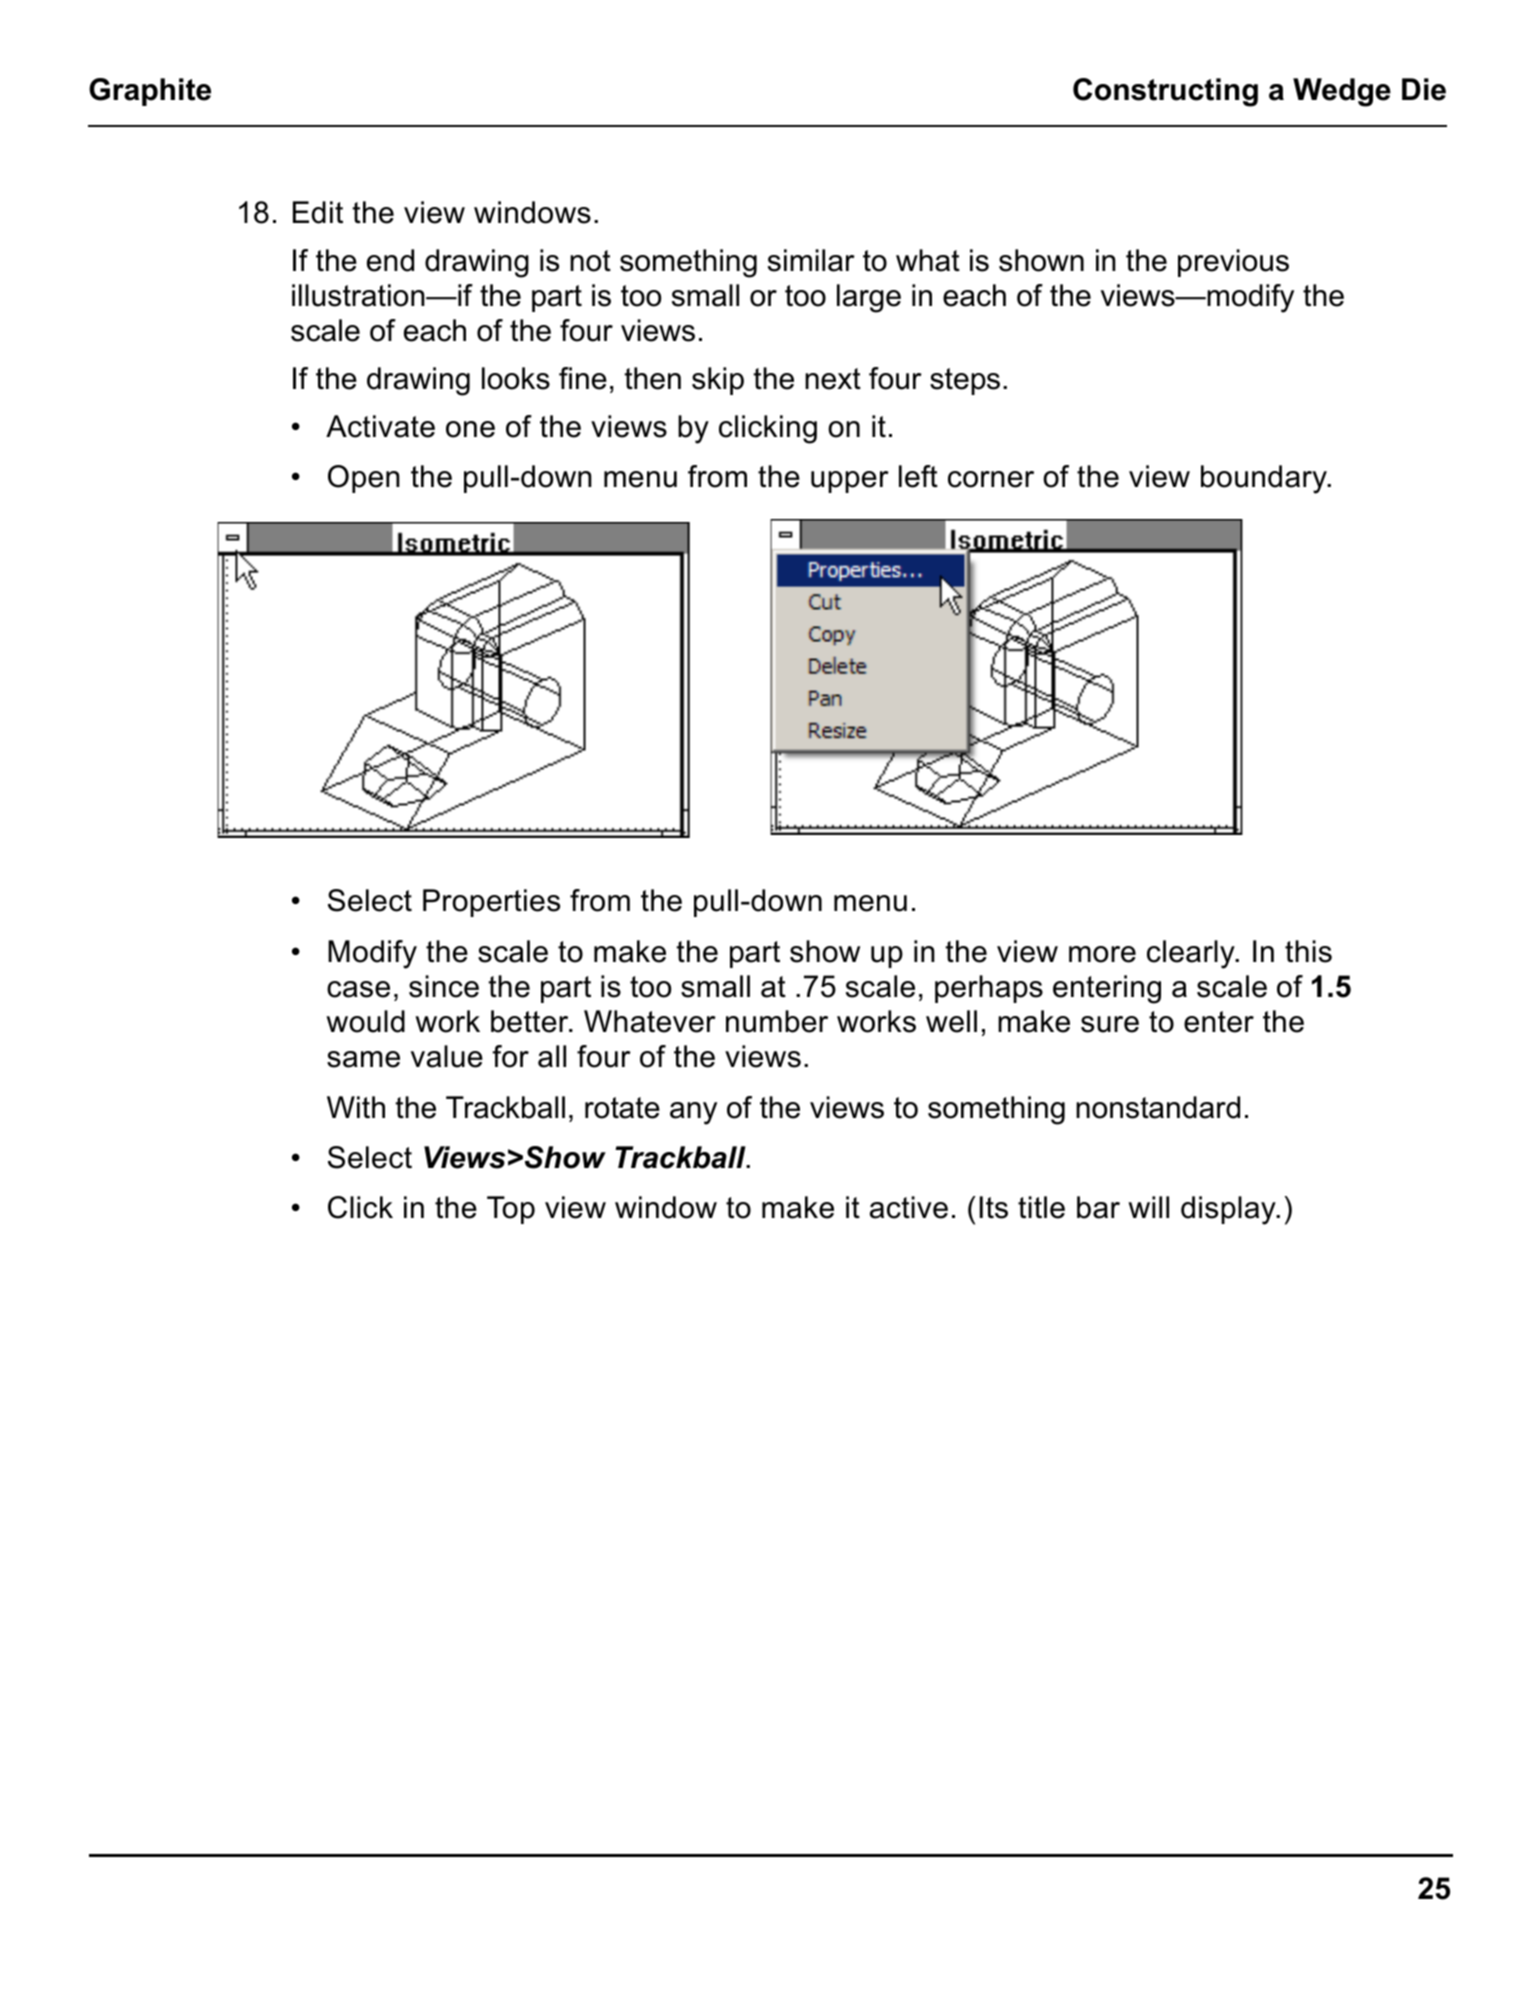  Describe the element at coordinates (1342, 92) in the screenshot. I see `Wedge` at that location.
